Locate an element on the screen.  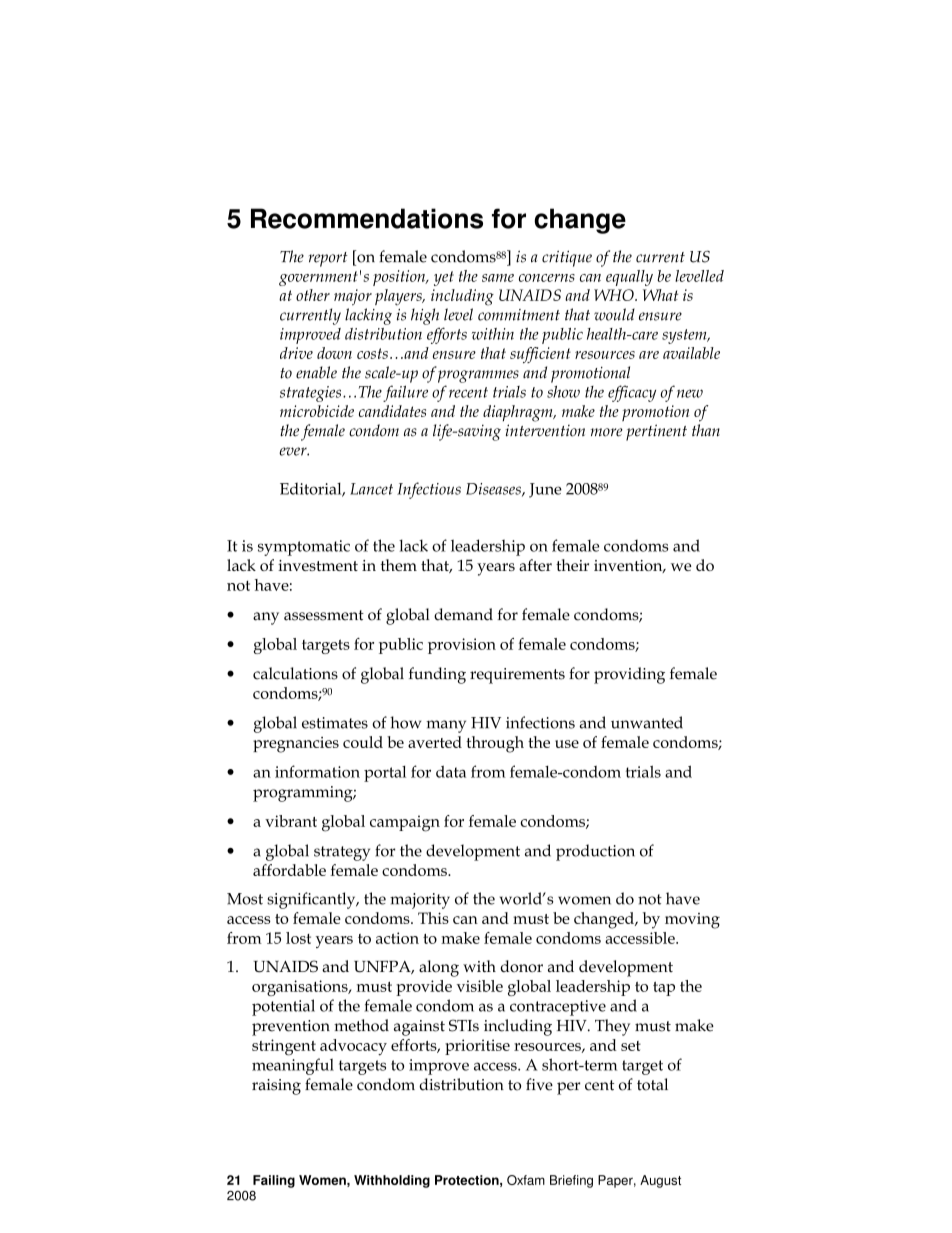
production is located at coordinates (595, 852).
